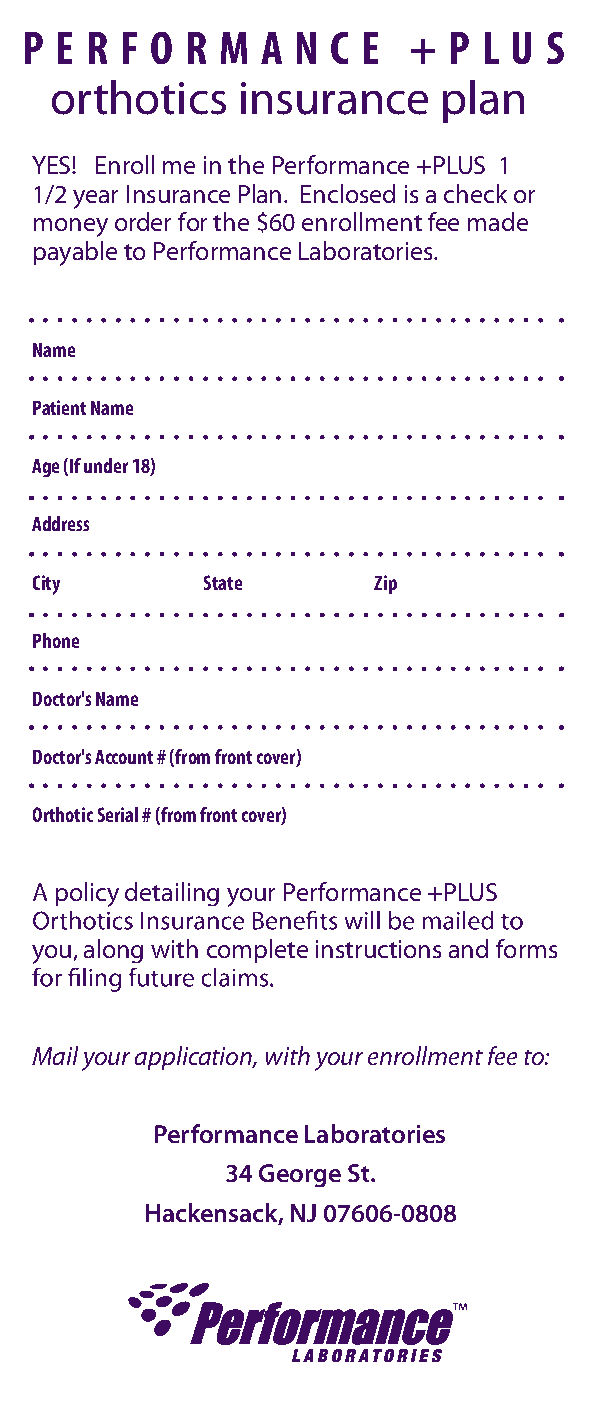 The height and width of the page is (1411, 599). Describe the element at coordinates (468, 948) in the page. I see `and` at that location.
